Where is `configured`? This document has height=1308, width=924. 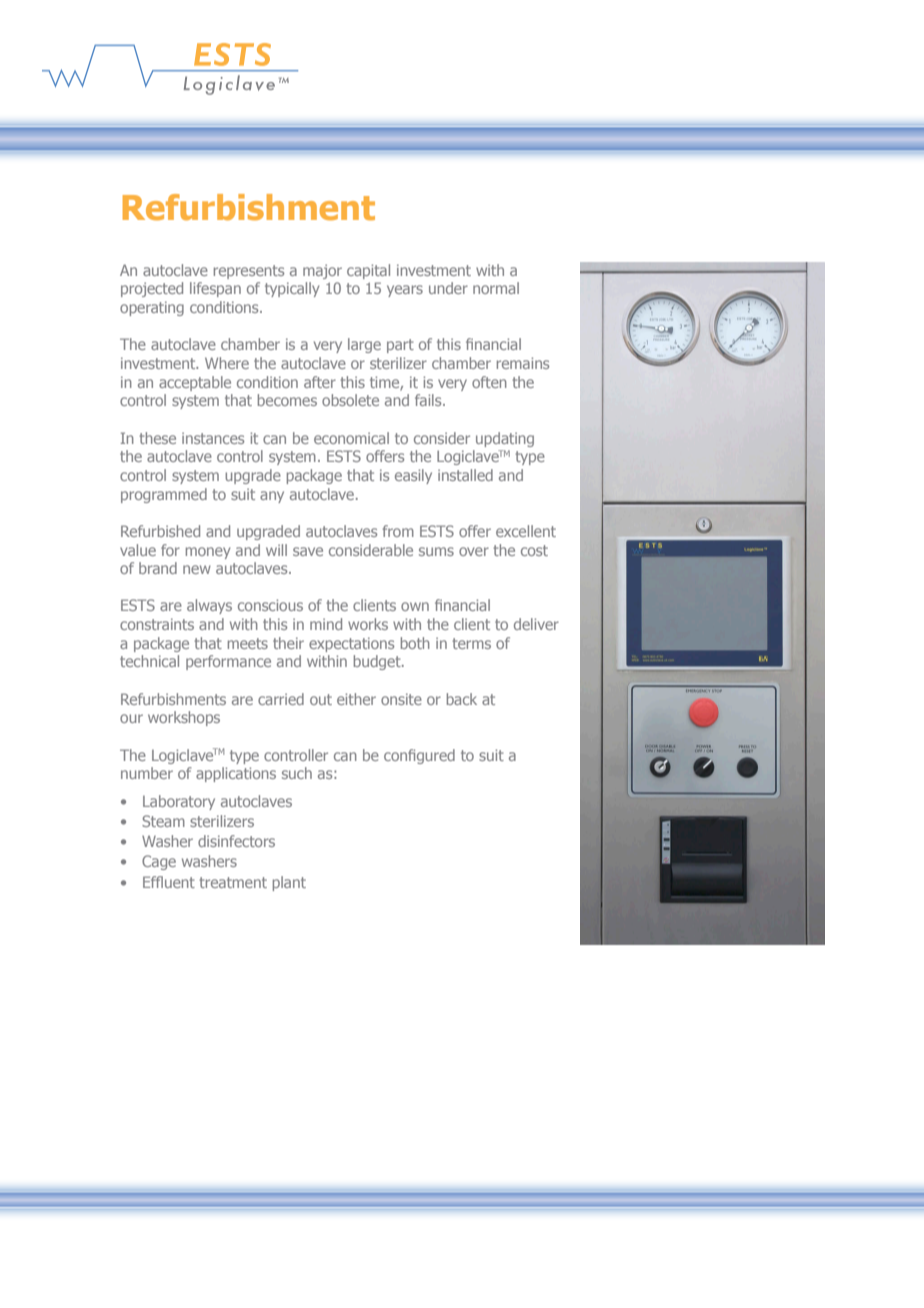
configured is located at coordinates (419, 756).
